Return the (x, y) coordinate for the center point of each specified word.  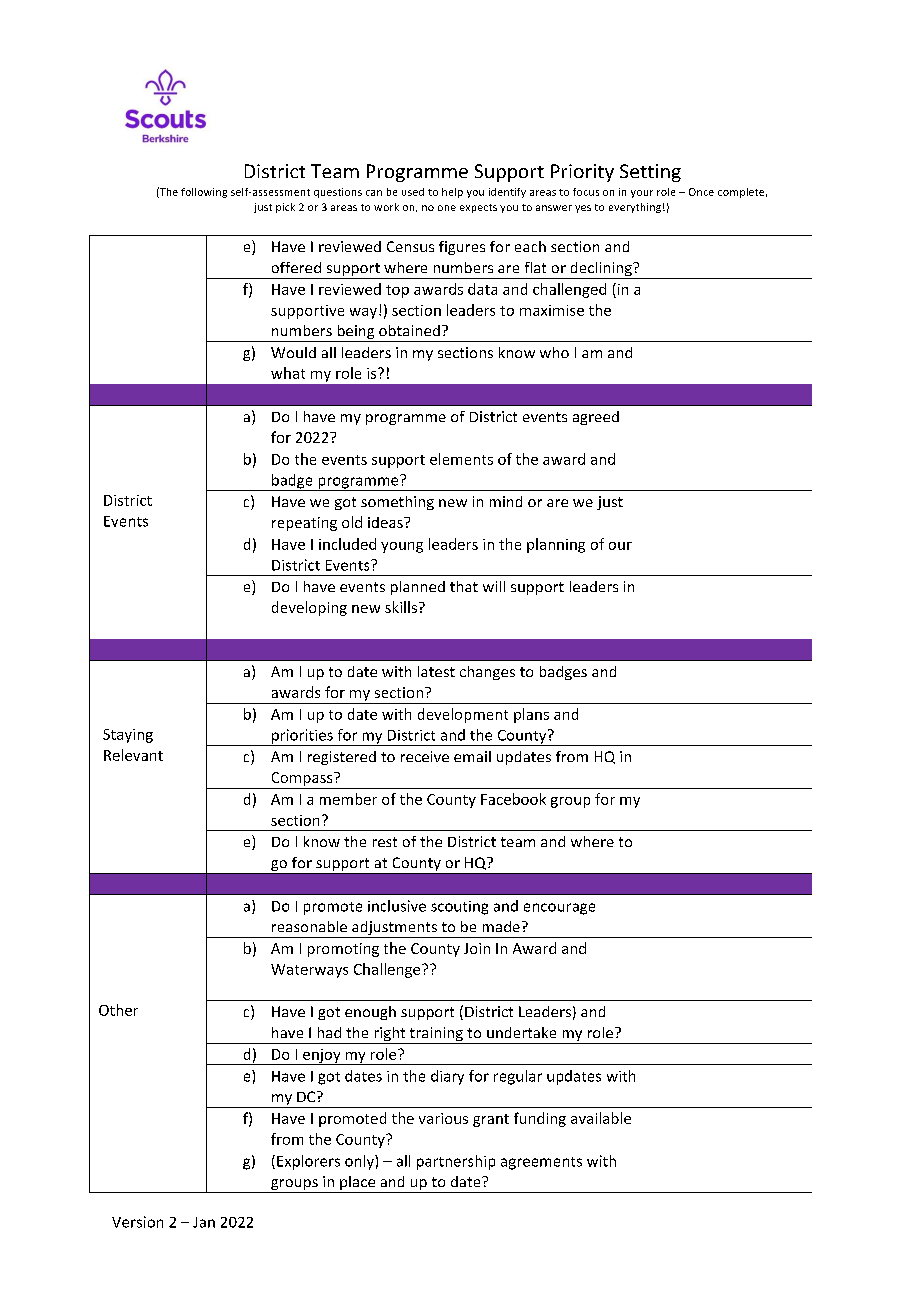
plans (531, 715)
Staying (128, 736)
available (601, 1118)
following (204, 193)
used (413, 192)
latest (436, 671)
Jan (204, 1222)
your (642, 194)
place (358, 1184)
